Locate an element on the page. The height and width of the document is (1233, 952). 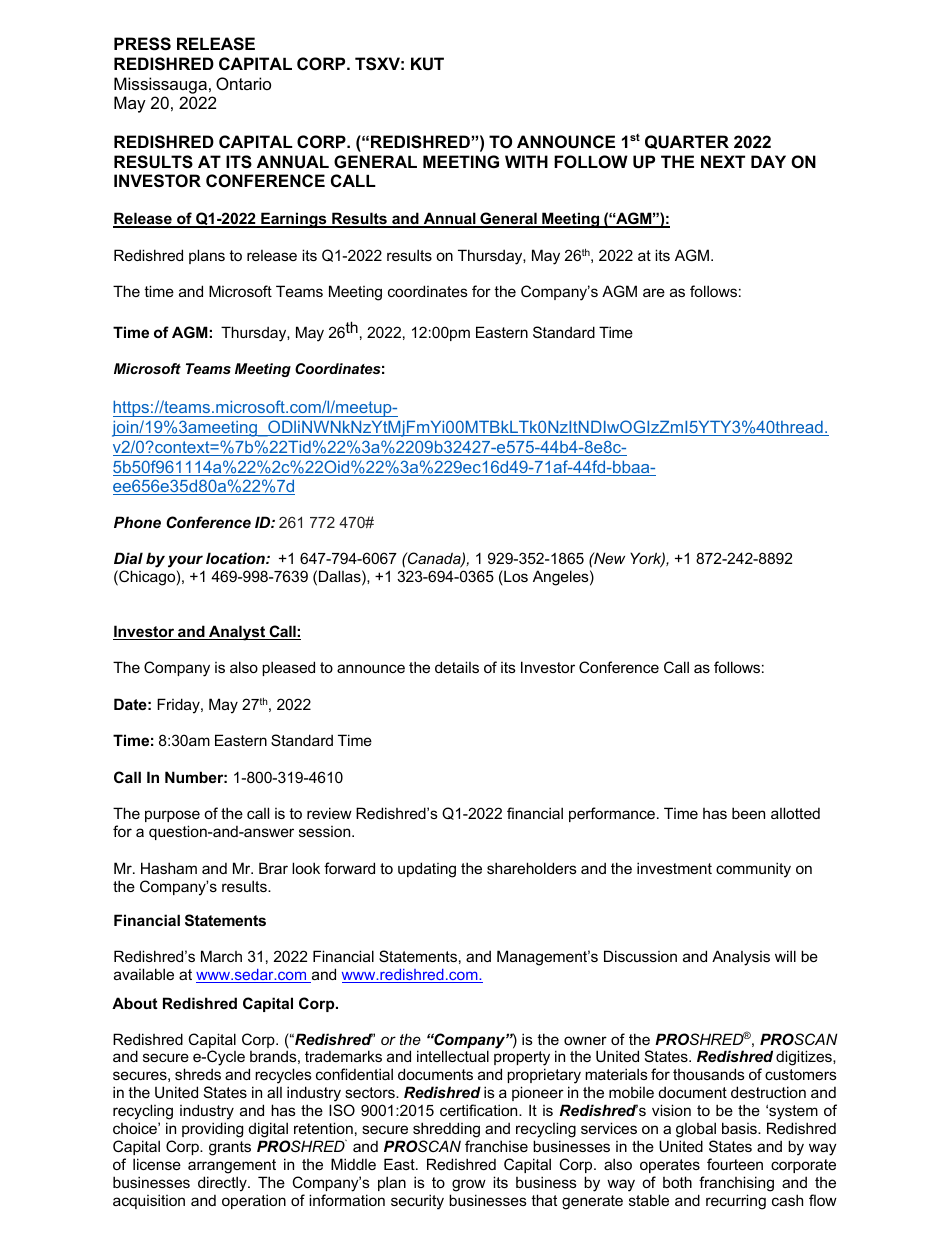
KUT is located at coordinates (427, 63).
